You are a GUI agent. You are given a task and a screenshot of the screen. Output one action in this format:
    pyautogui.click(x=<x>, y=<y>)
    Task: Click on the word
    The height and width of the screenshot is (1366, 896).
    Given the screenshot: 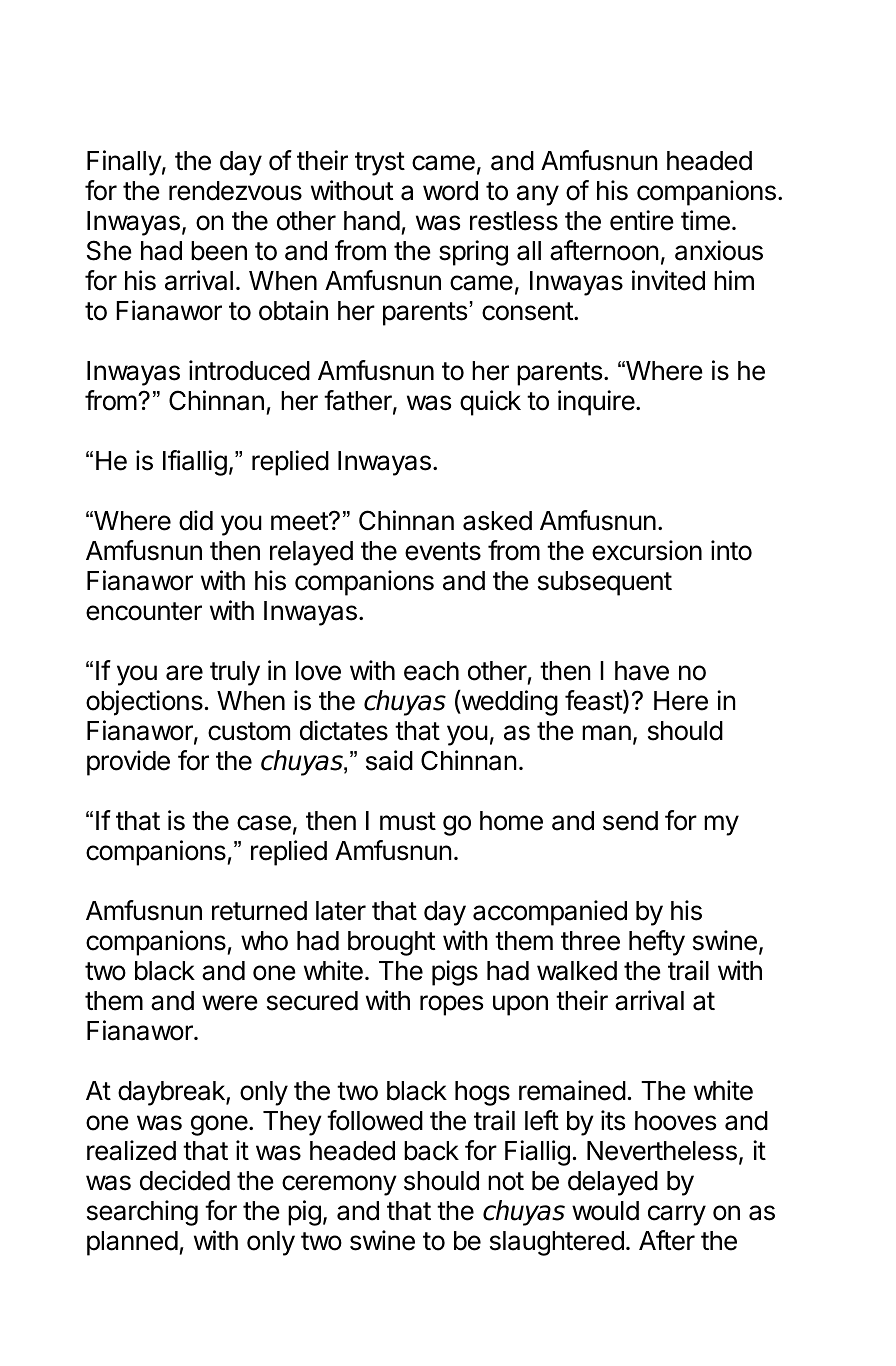 What is the action you would take?
    pyautogui.click(x=450, y=191)
